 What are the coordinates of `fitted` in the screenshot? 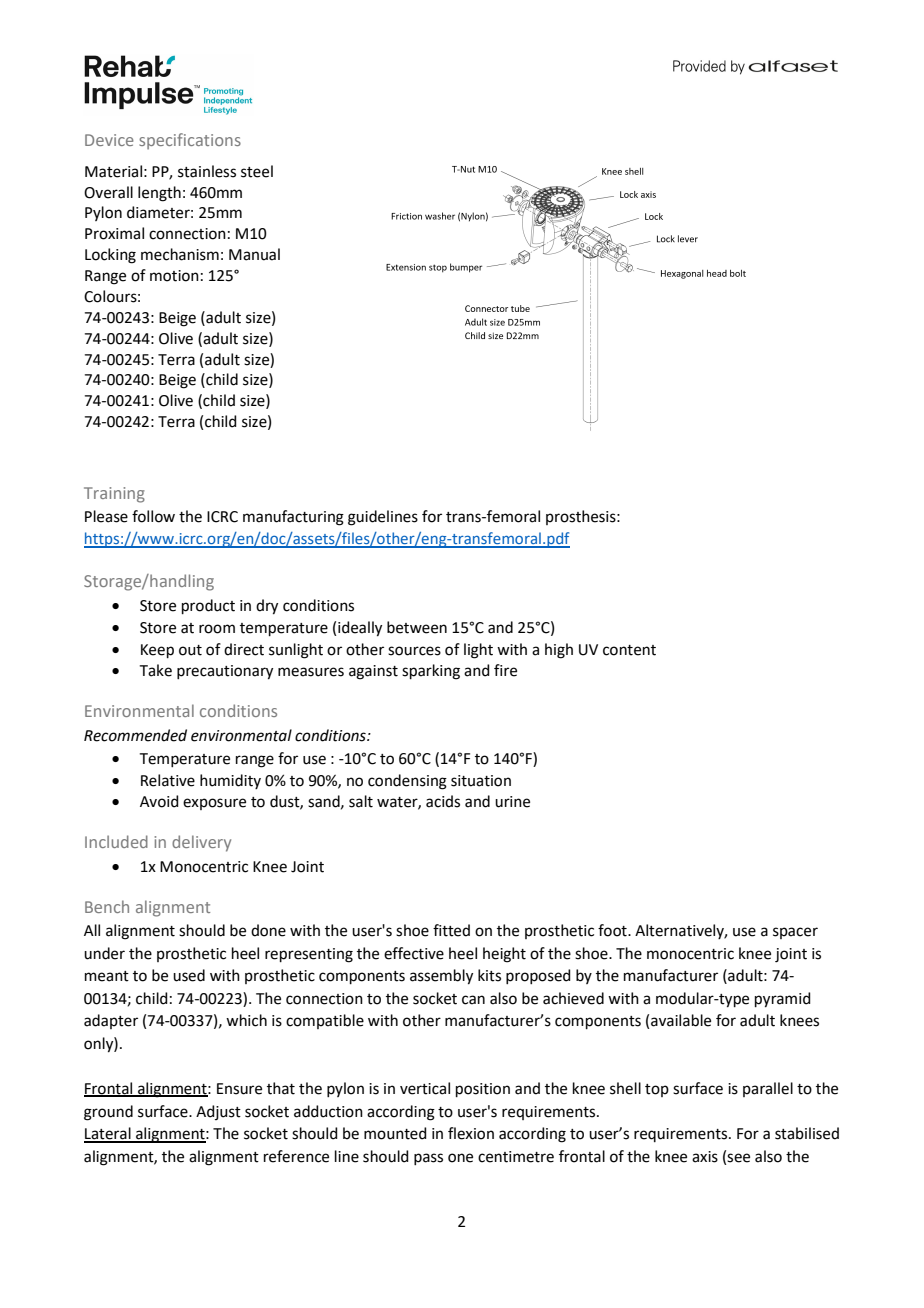 It's located at (451, 930).
